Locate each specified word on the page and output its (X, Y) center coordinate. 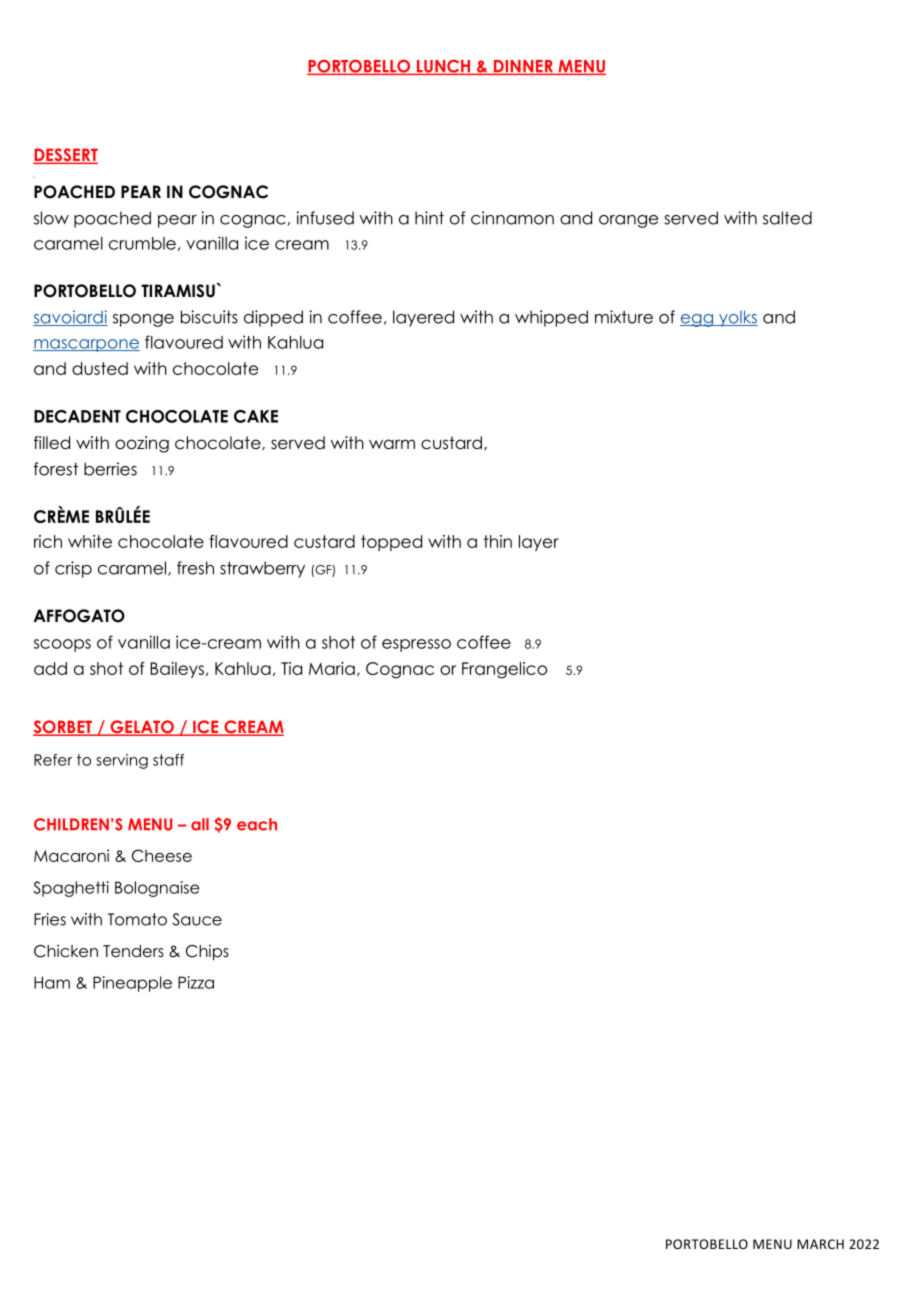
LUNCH (443, 67)
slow (51, 218)
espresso (416, 645)
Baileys (177, 670)
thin (498, 541)
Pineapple (132, 984)
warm (392, 444)
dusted (100, 368)
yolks (737, 318)
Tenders (133, 951)
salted (787, 218)
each (257, 824)
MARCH (820, 1244)
